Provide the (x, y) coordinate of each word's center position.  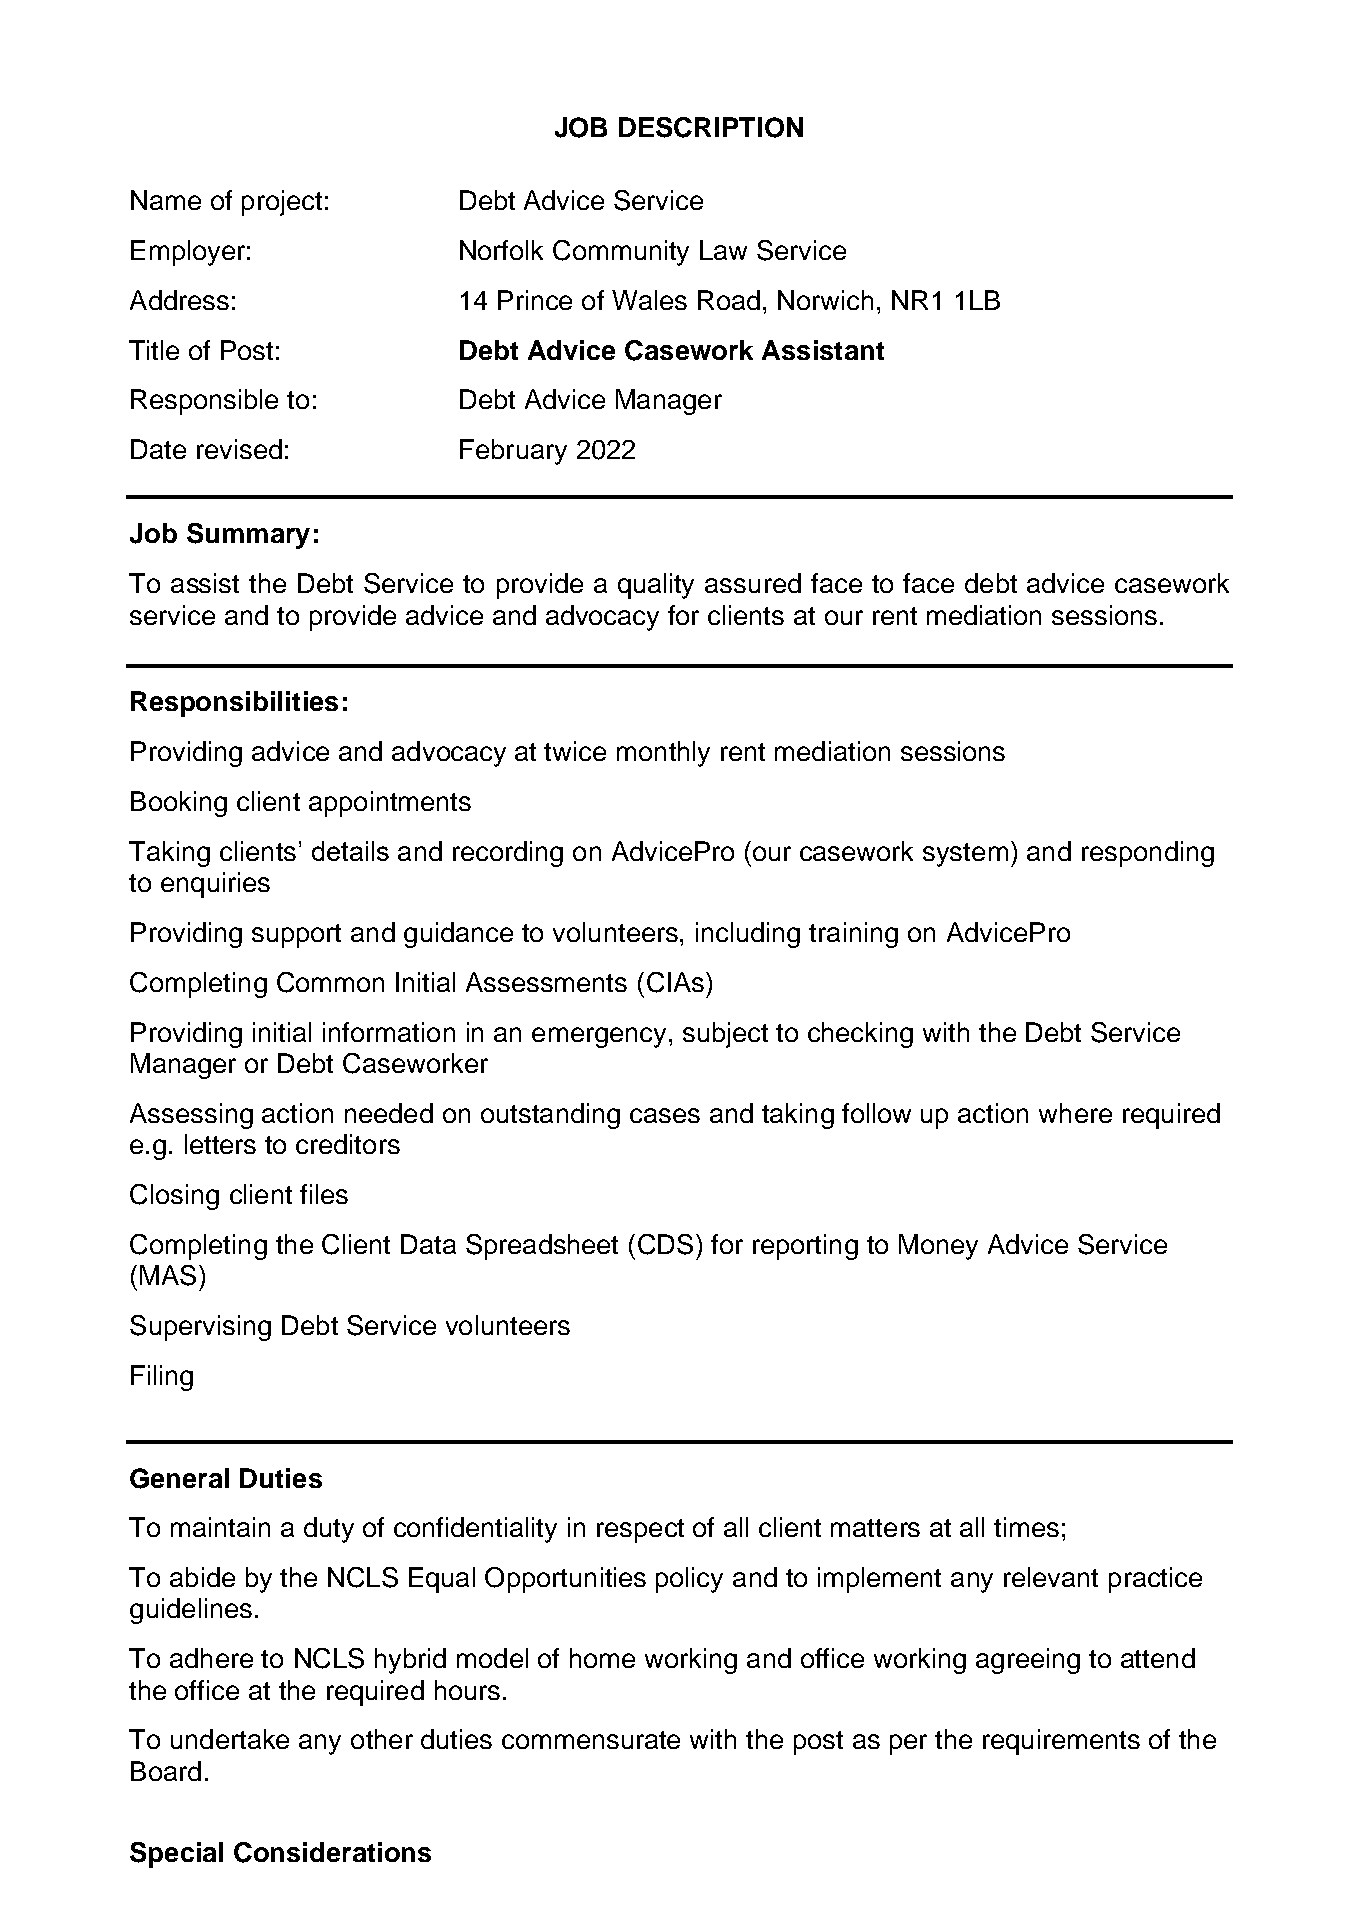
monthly (663, 754)
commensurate (591, 1740)
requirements (1061, 1742)
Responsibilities (234, 704)
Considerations (332, 1852)
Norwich (825, 300)
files (324, 1194)
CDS (665, 1244)
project (282, 203)
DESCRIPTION (711, 127)
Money (938, 1247)
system (965, 855)
